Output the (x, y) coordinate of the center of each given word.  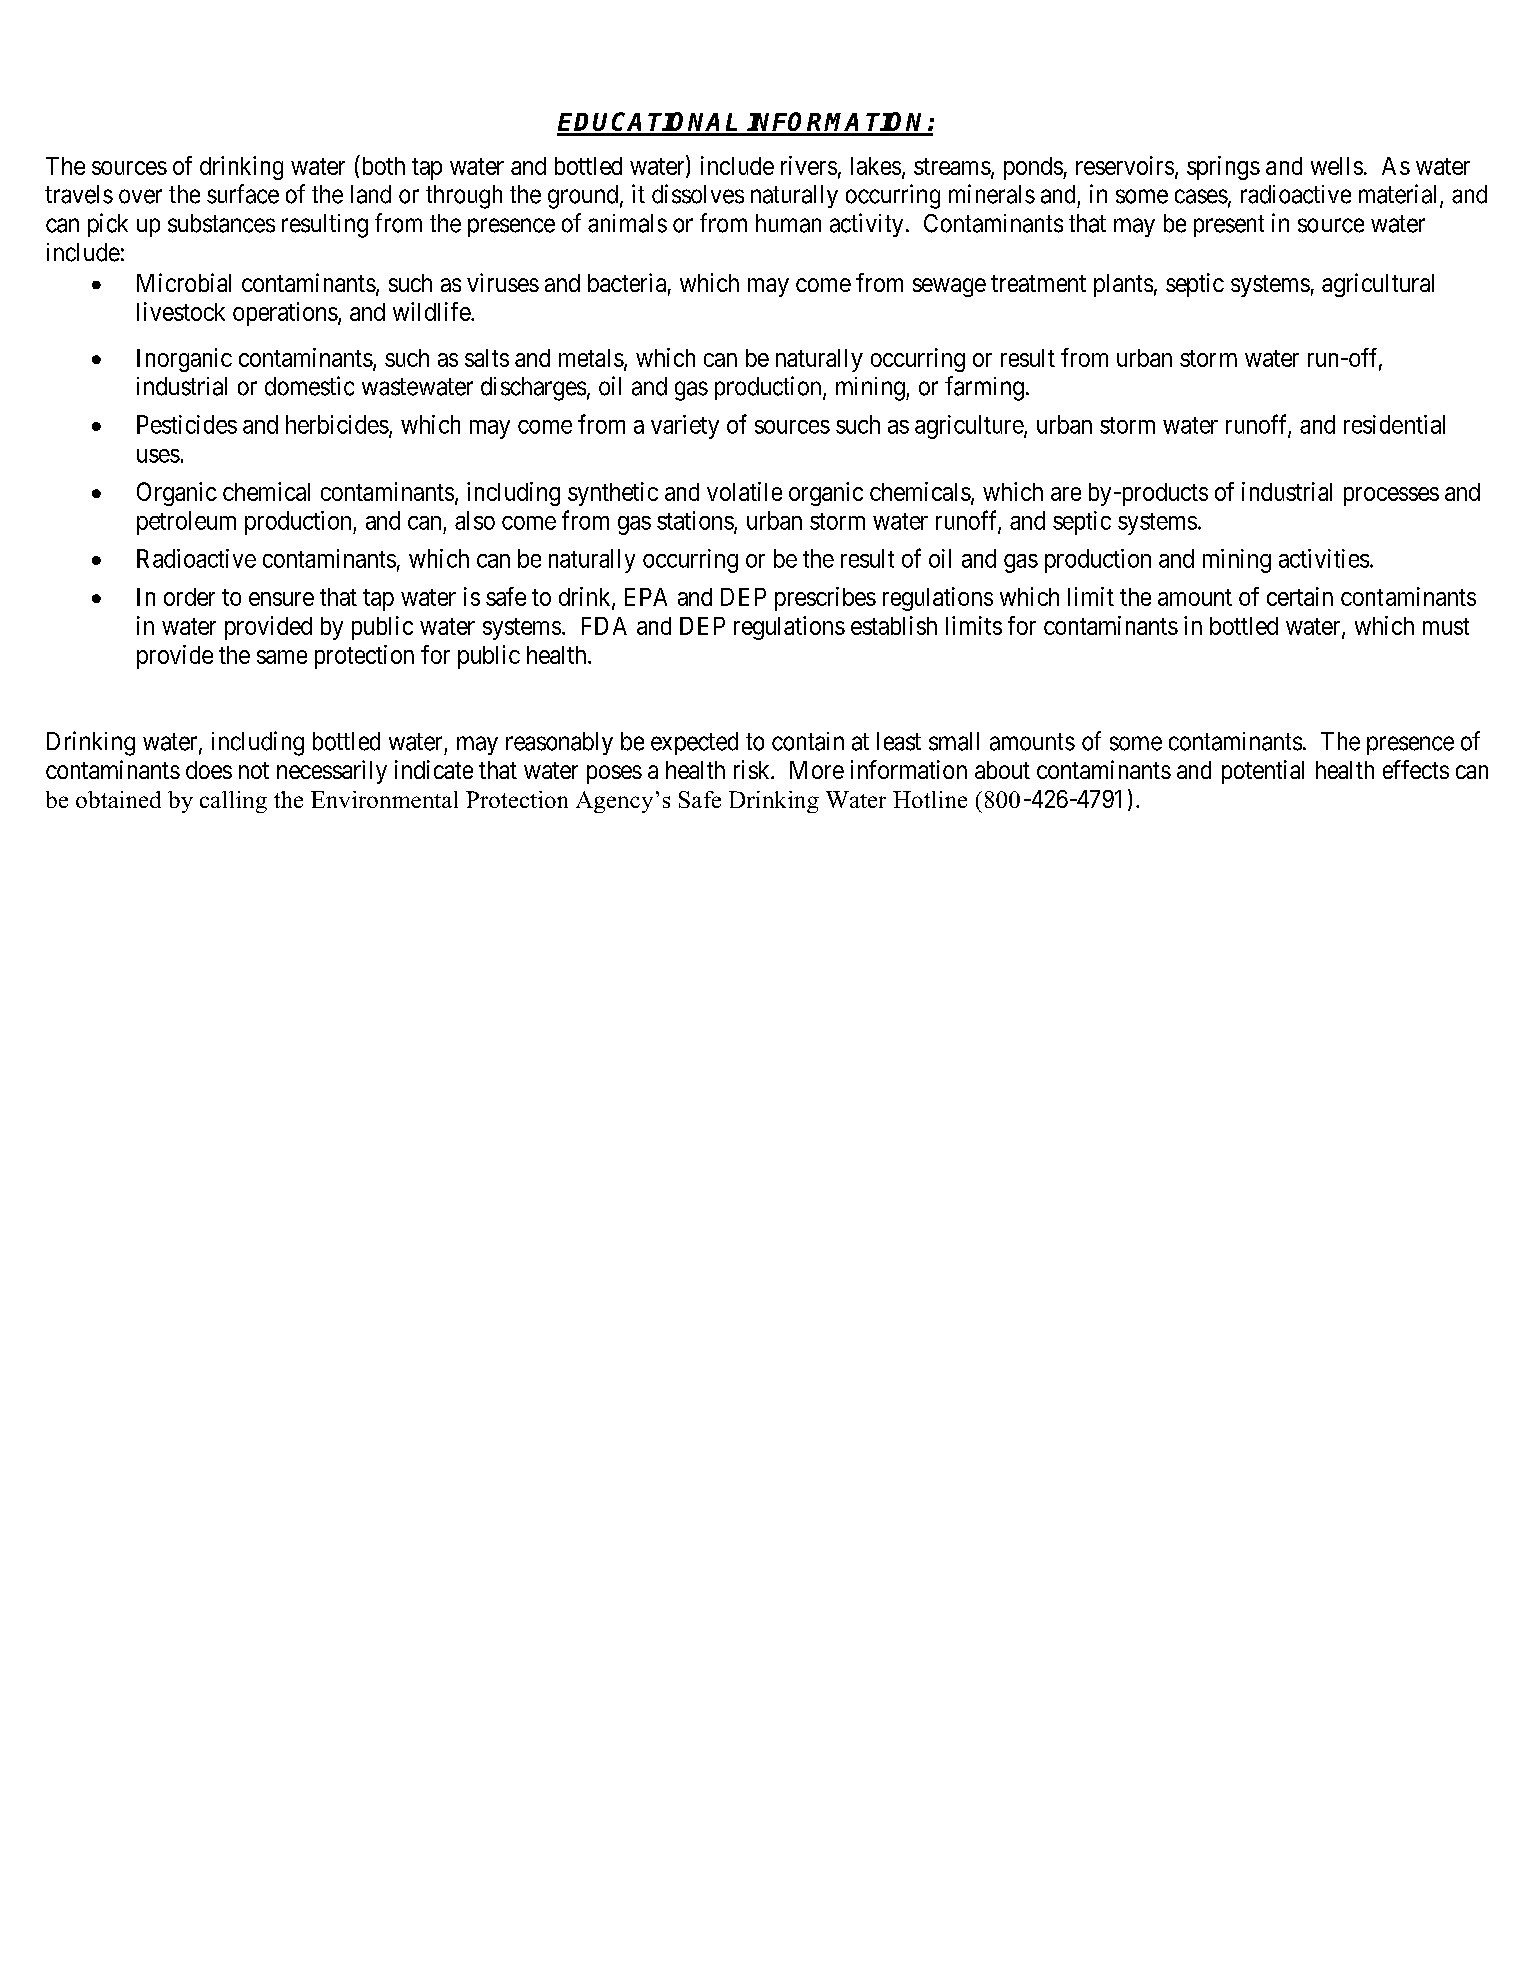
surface (243, 194)
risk (753, 769)
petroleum (186, 523)
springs (1223, 168)
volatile (744, 491)
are (1066, 494)
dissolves (698, 194)
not (254, 770)
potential (1263, 772)
